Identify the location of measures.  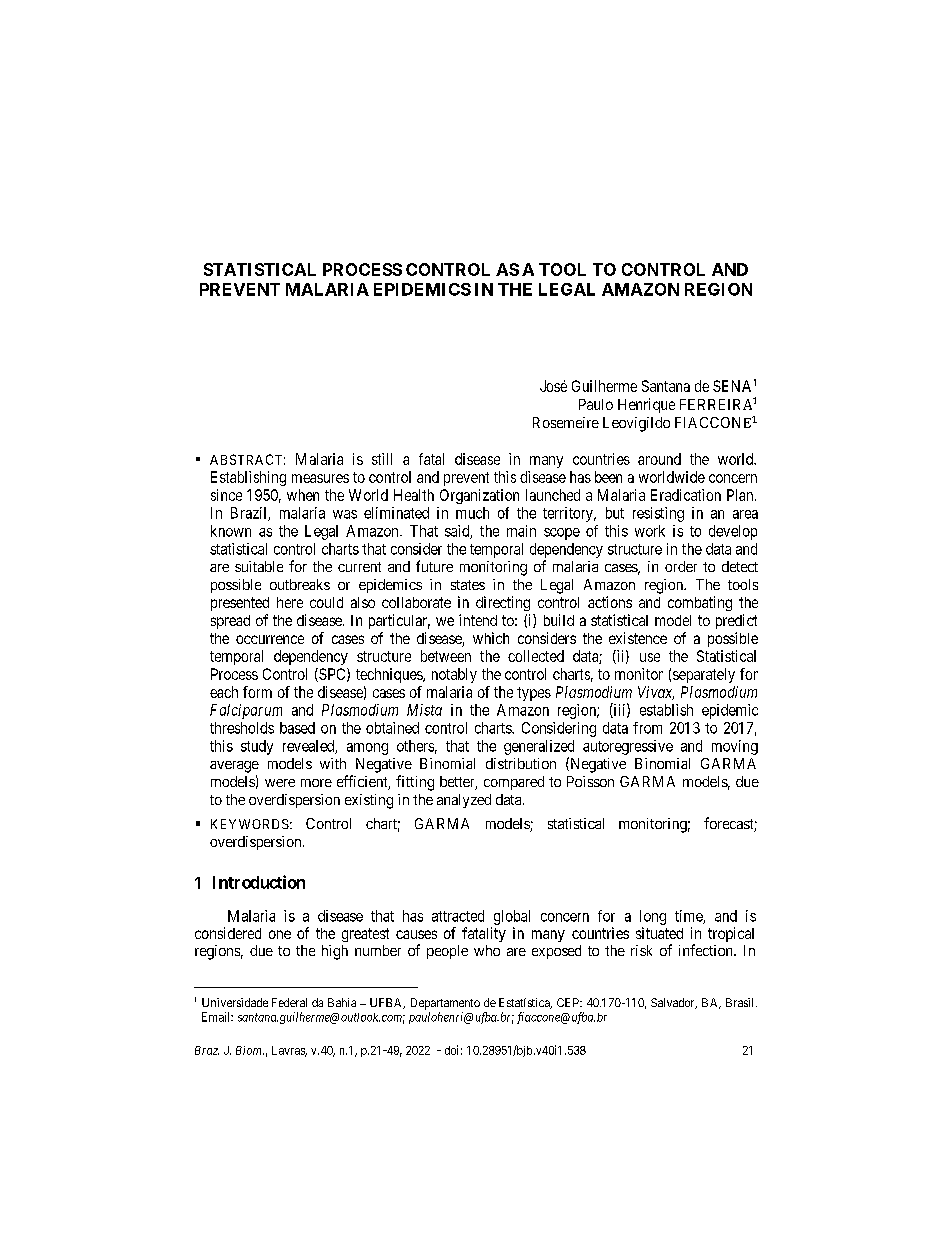
(320, 478).
